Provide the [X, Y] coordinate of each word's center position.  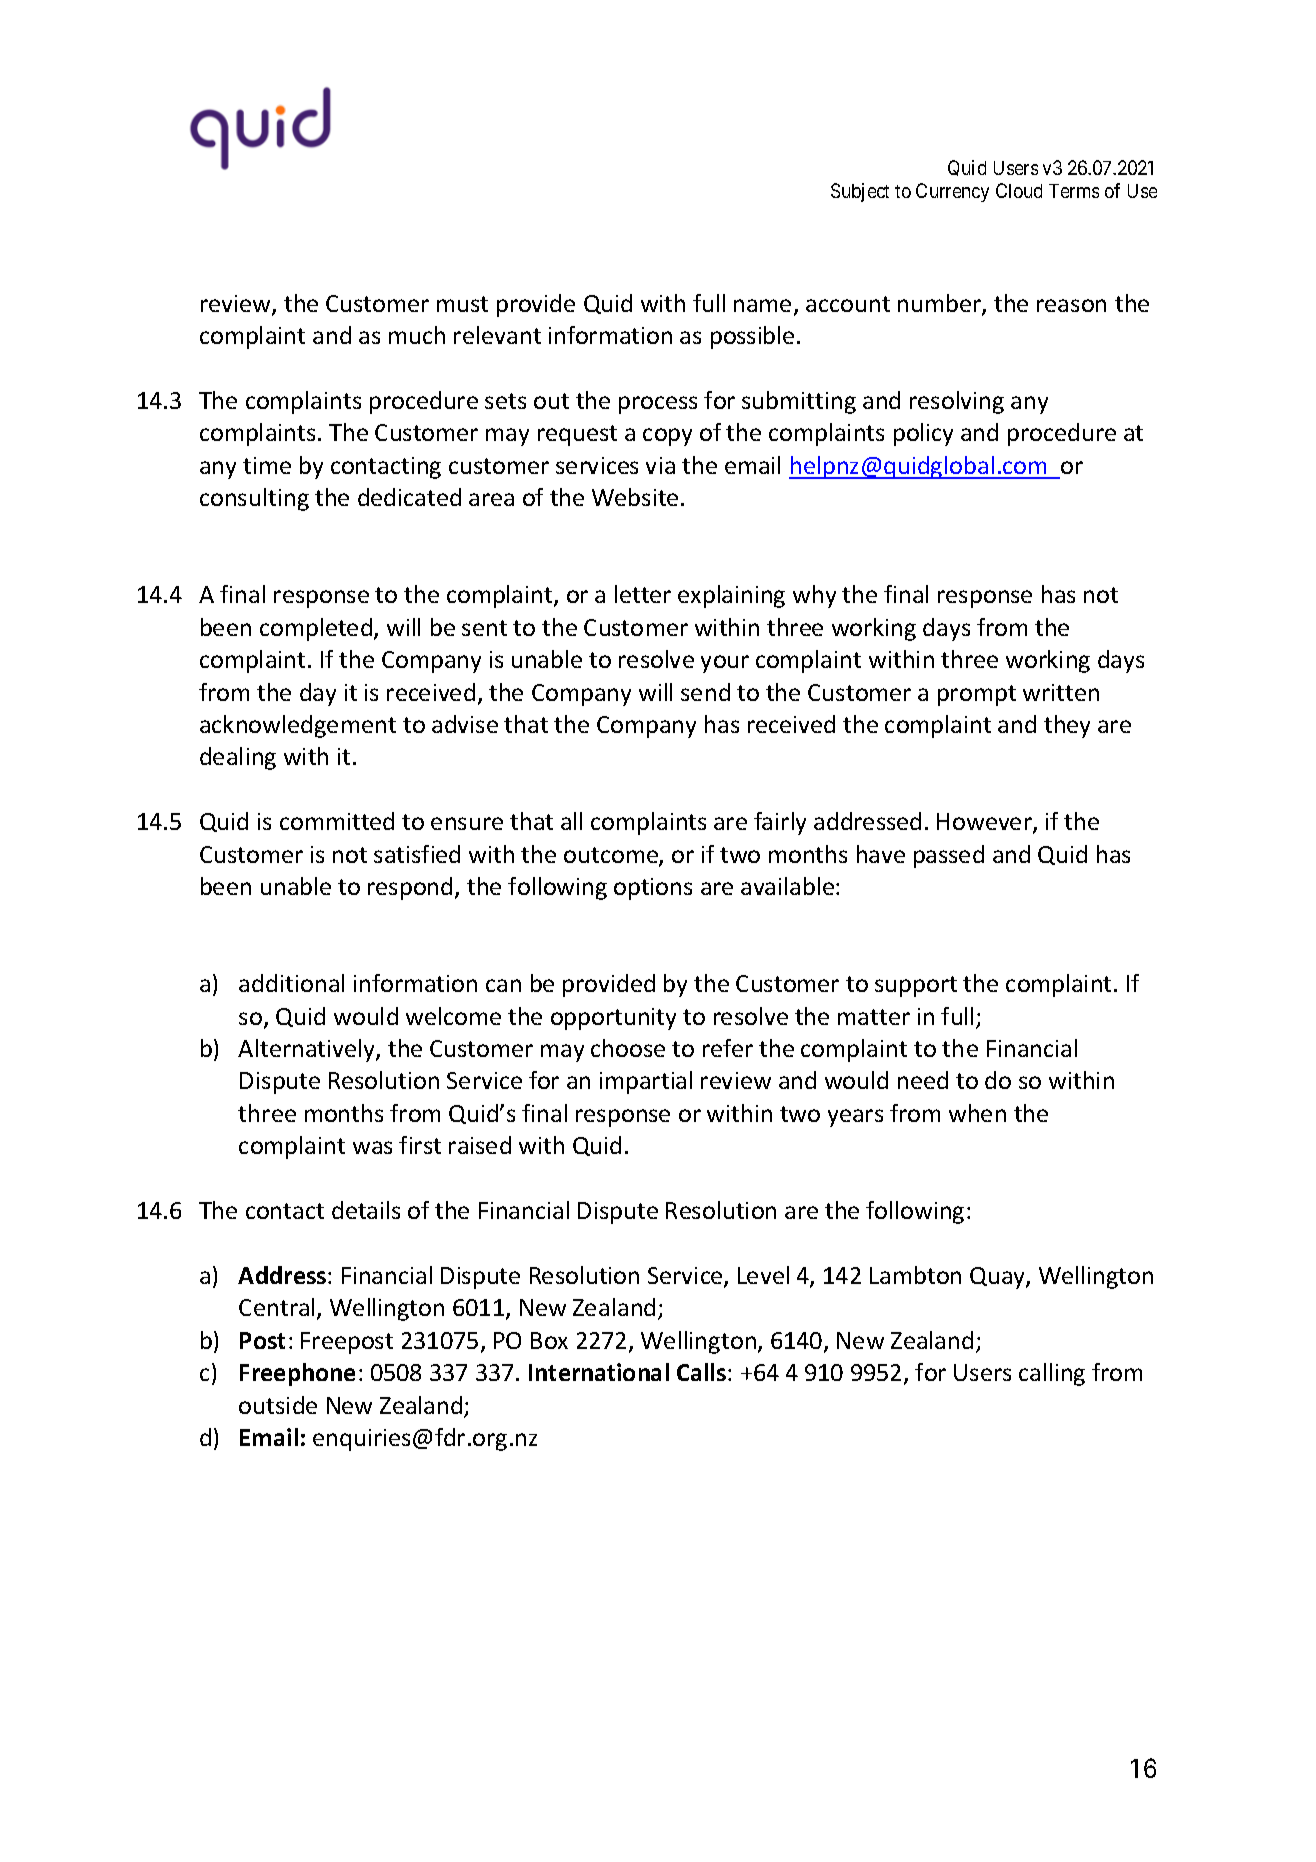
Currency [952, 192]
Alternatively [307, 1050]
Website [635, 497]
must [462, 304]
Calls [703, 1372]
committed [337, 821]
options [653, 889]
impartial [646, 1082]
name [762, 305]
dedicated [409, 497]
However [985, 823]
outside [278, 1405]
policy [923, 434]
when [977, 1113]
